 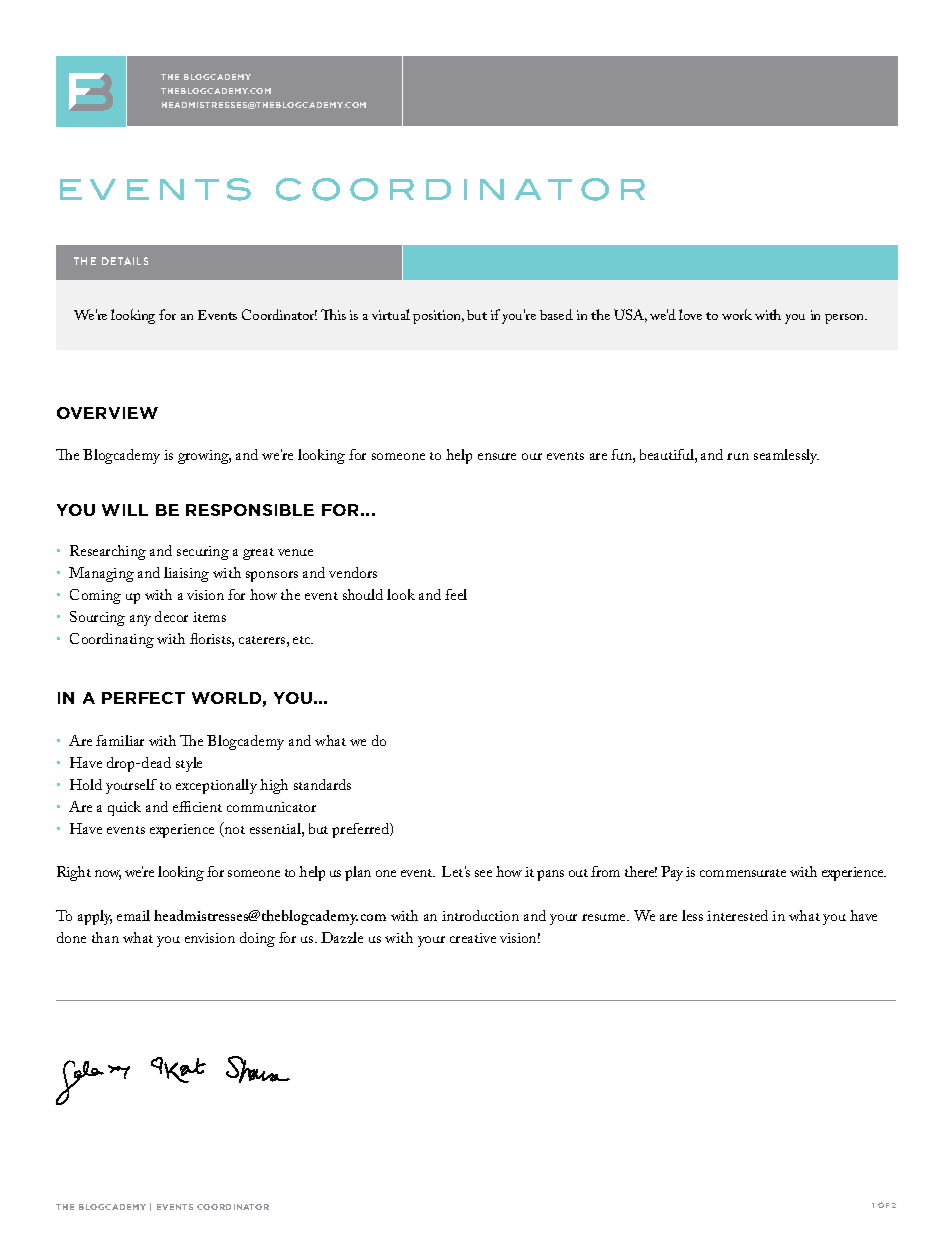 I want to click on commensurate, so click(x=743, y=873).
